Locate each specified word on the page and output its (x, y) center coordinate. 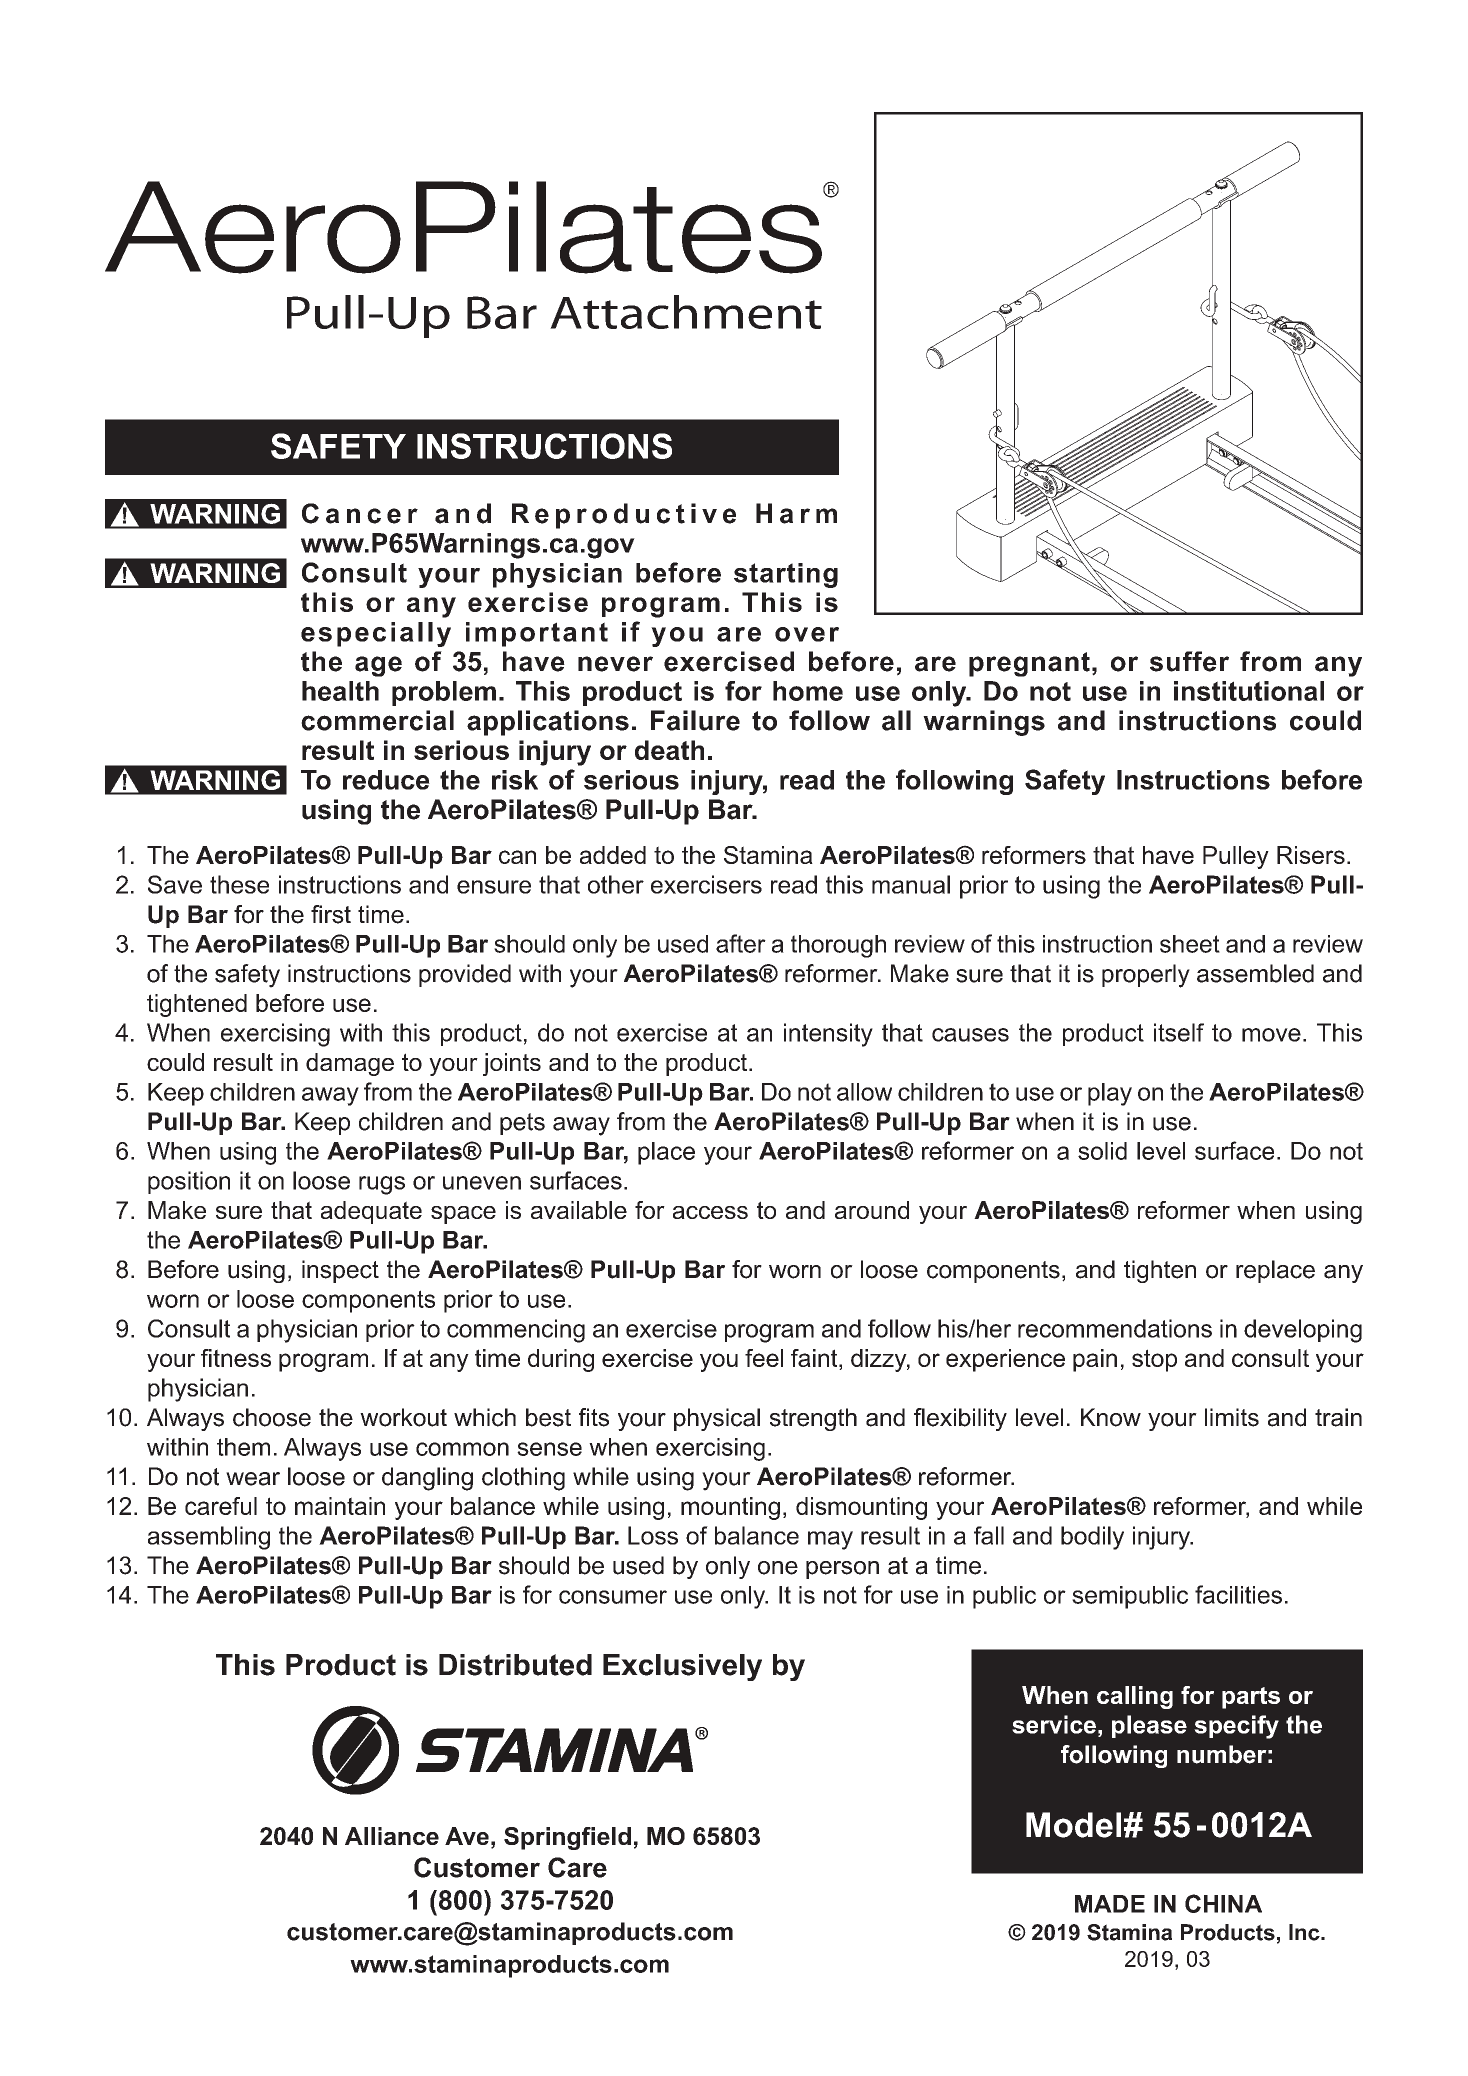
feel (764, 1358)
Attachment (686, 312)
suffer (1189, 661)
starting (786, 575)
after (741, 943)
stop (1154, 1360)
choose (272, 1417)
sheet (1190, 944)
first (331, 914)
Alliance (392, 1836)
